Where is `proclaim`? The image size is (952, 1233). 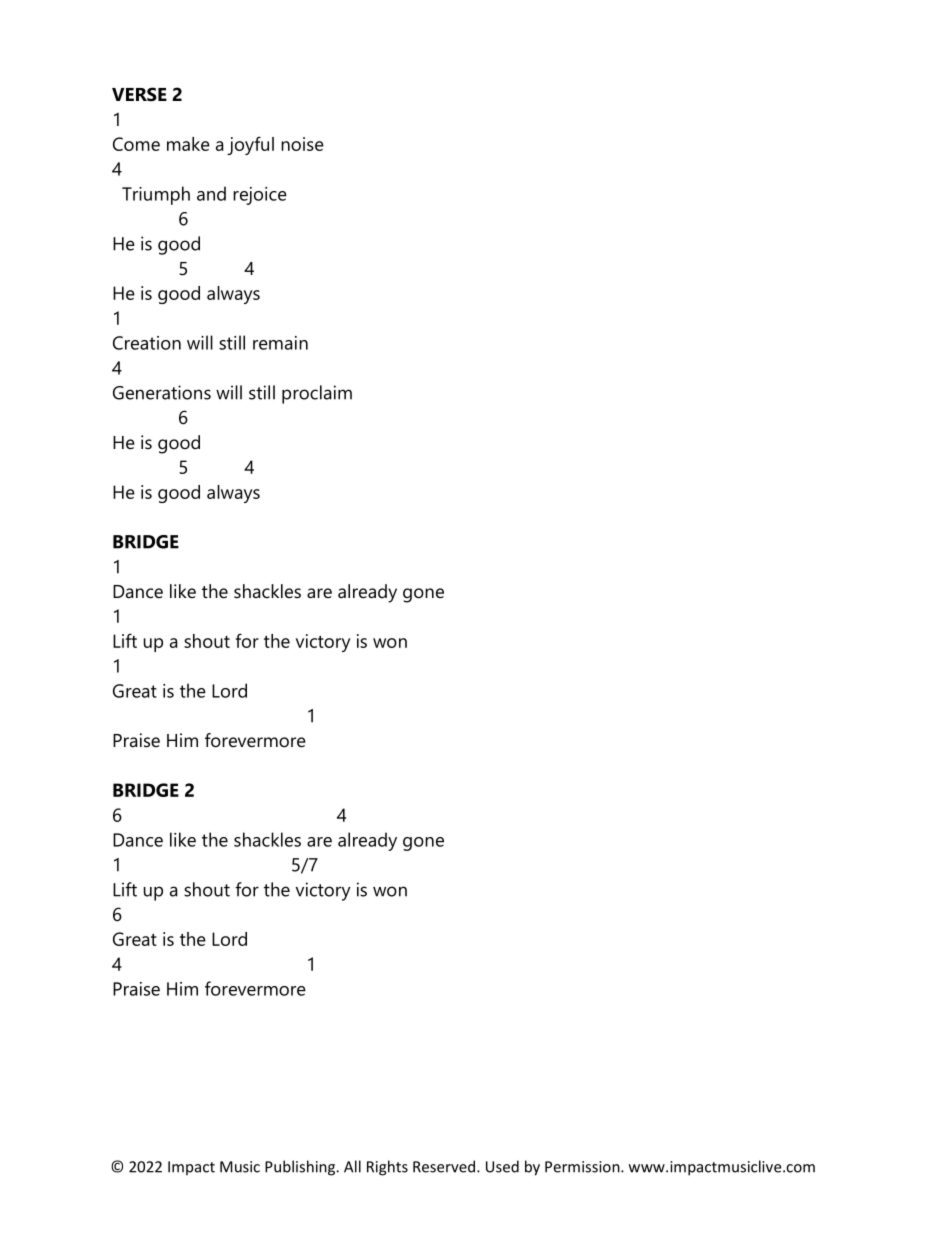
proclaim is located at coordinates (317, 394).
